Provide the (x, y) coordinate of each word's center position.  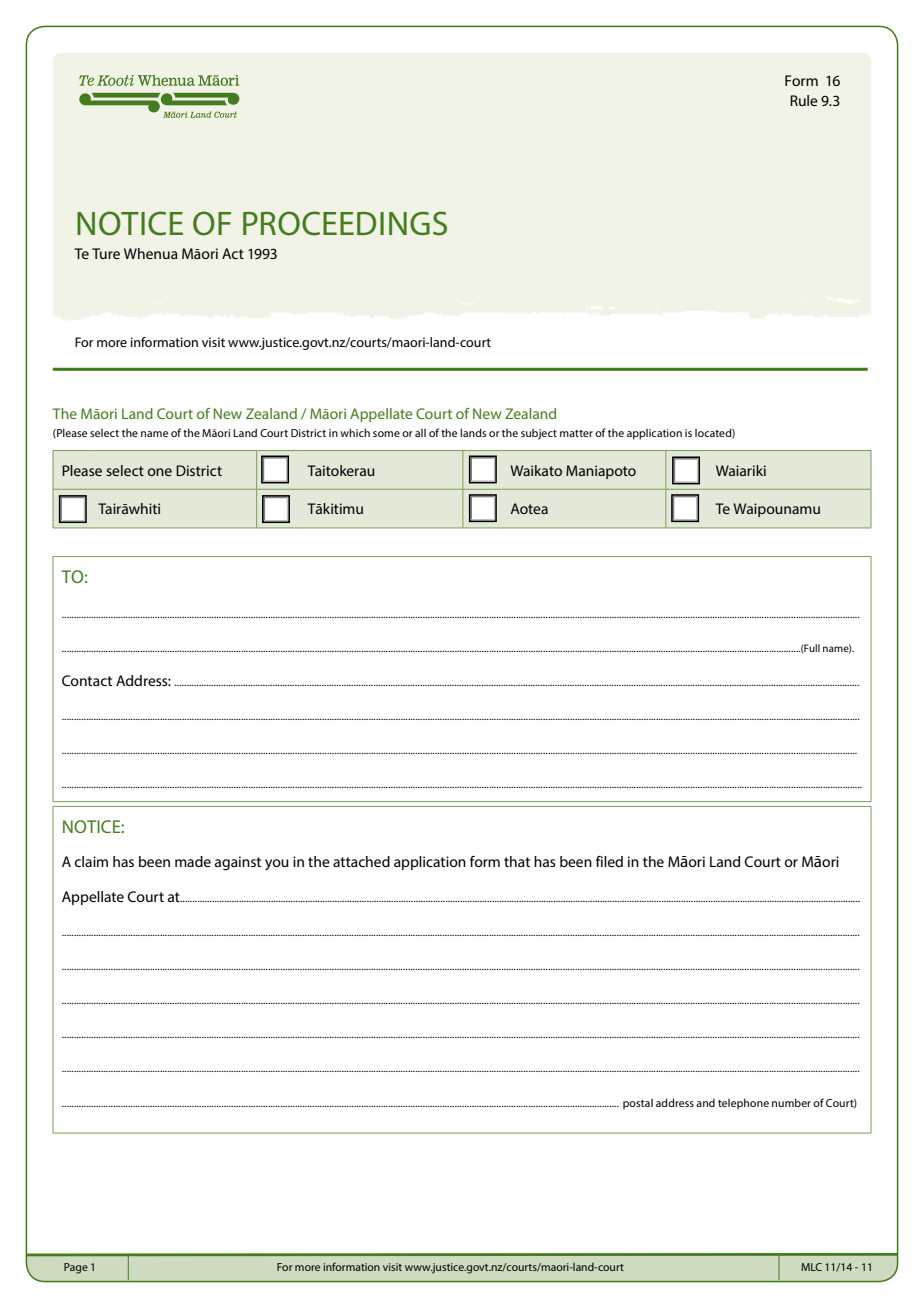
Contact (87, 680)
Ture (106, 253)
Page (76, 1268)
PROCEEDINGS (345, 223)
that (517, 861)
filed (609, 861)
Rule (804, 100)
